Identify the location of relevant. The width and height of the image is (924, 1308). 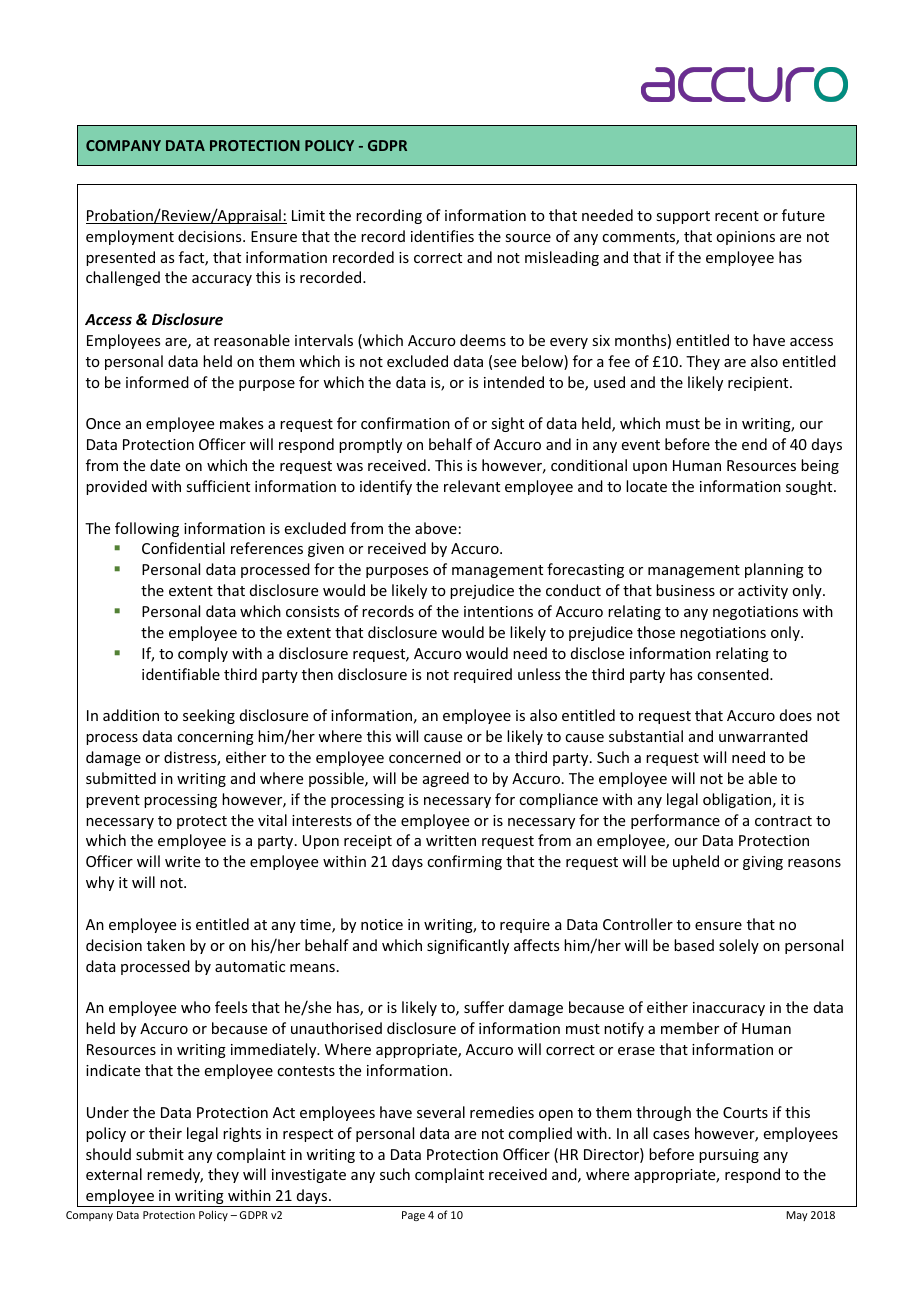
(472, 486).
